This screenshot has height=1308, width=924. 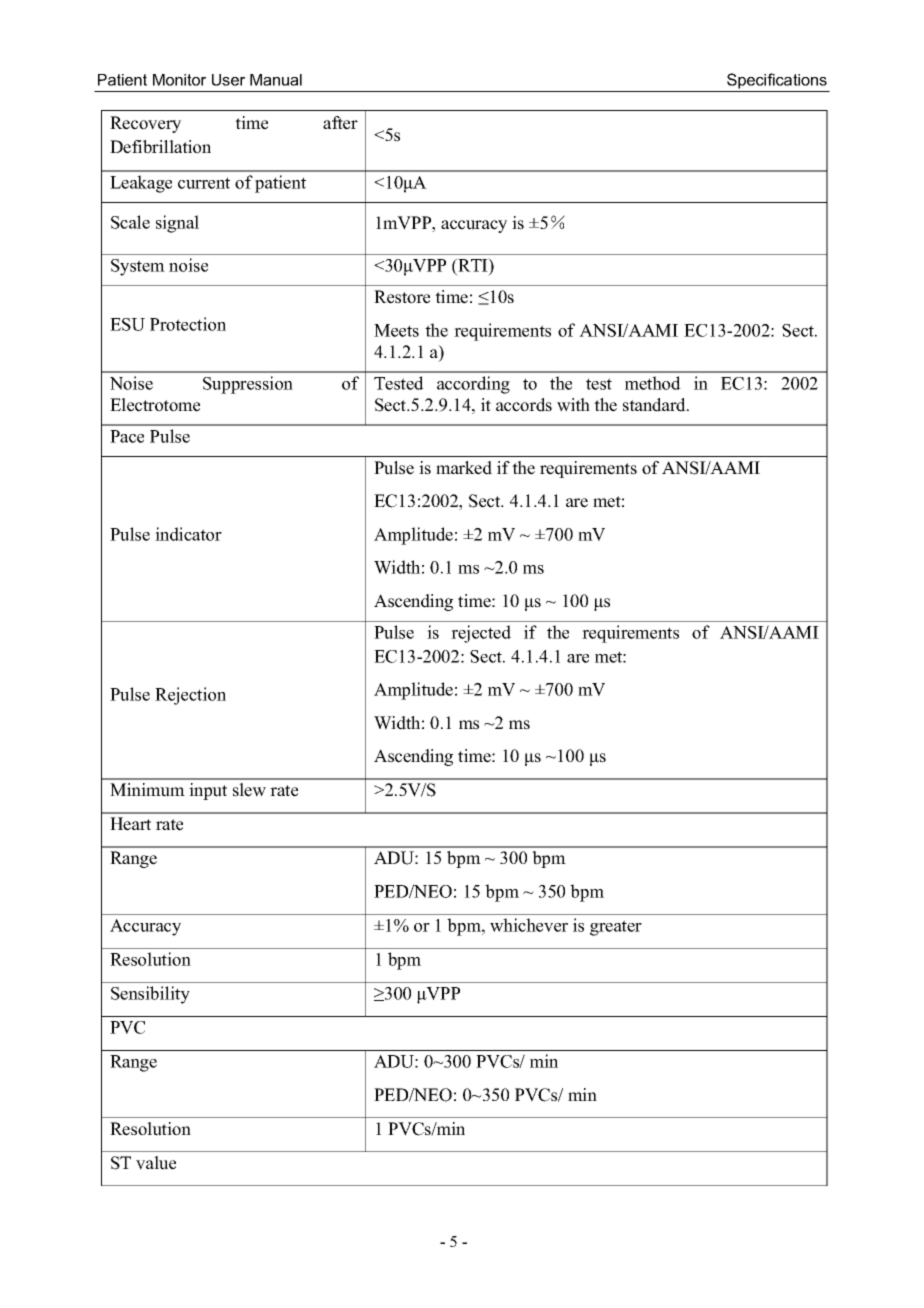 I want to click on whichever, so click(x=529, y=925).
